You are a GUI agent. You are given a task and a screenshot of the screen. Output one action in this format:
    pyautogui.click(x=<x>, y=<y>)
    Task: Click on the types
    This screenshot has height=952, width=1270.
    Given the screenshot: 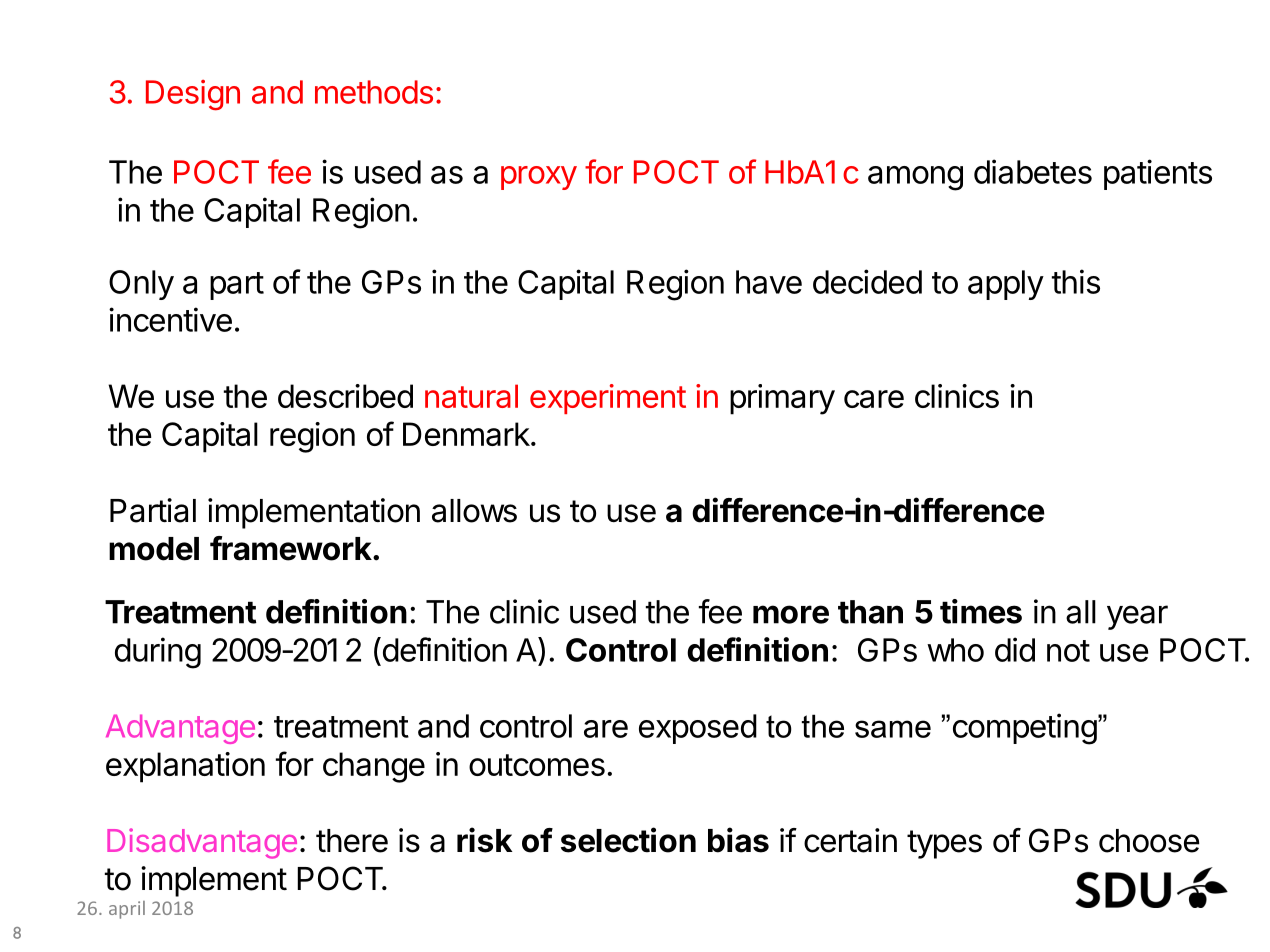 What is the action you would take?
    pyautogui.click(x=944, y=844)
